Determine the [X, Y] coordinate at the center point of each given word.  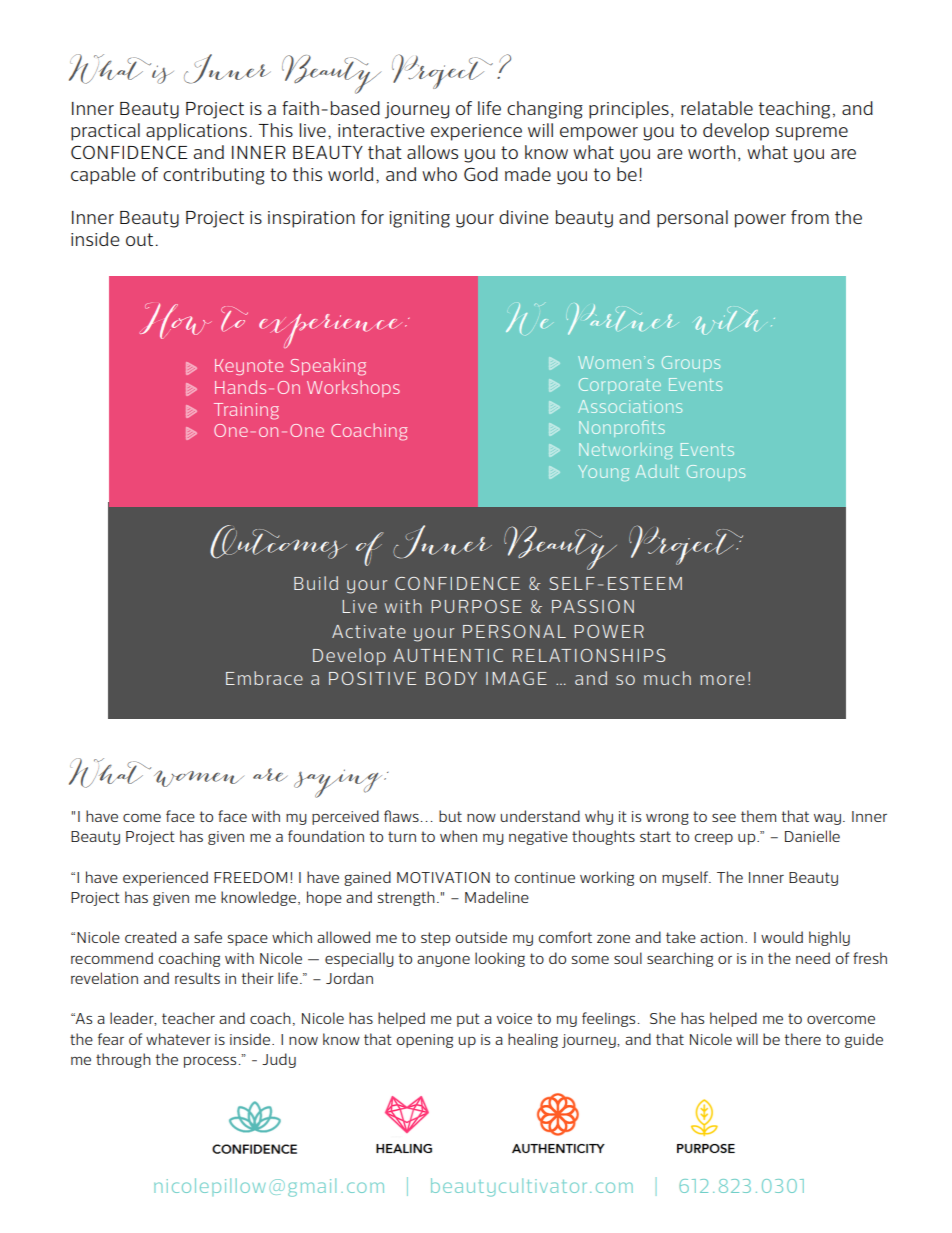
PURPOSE [476, 606]
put [468, 1020]
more [722, 680]
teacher [188, 1018]
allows [432, 152]
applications [196, 132]
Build [316, 583]
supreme [812, 134]
